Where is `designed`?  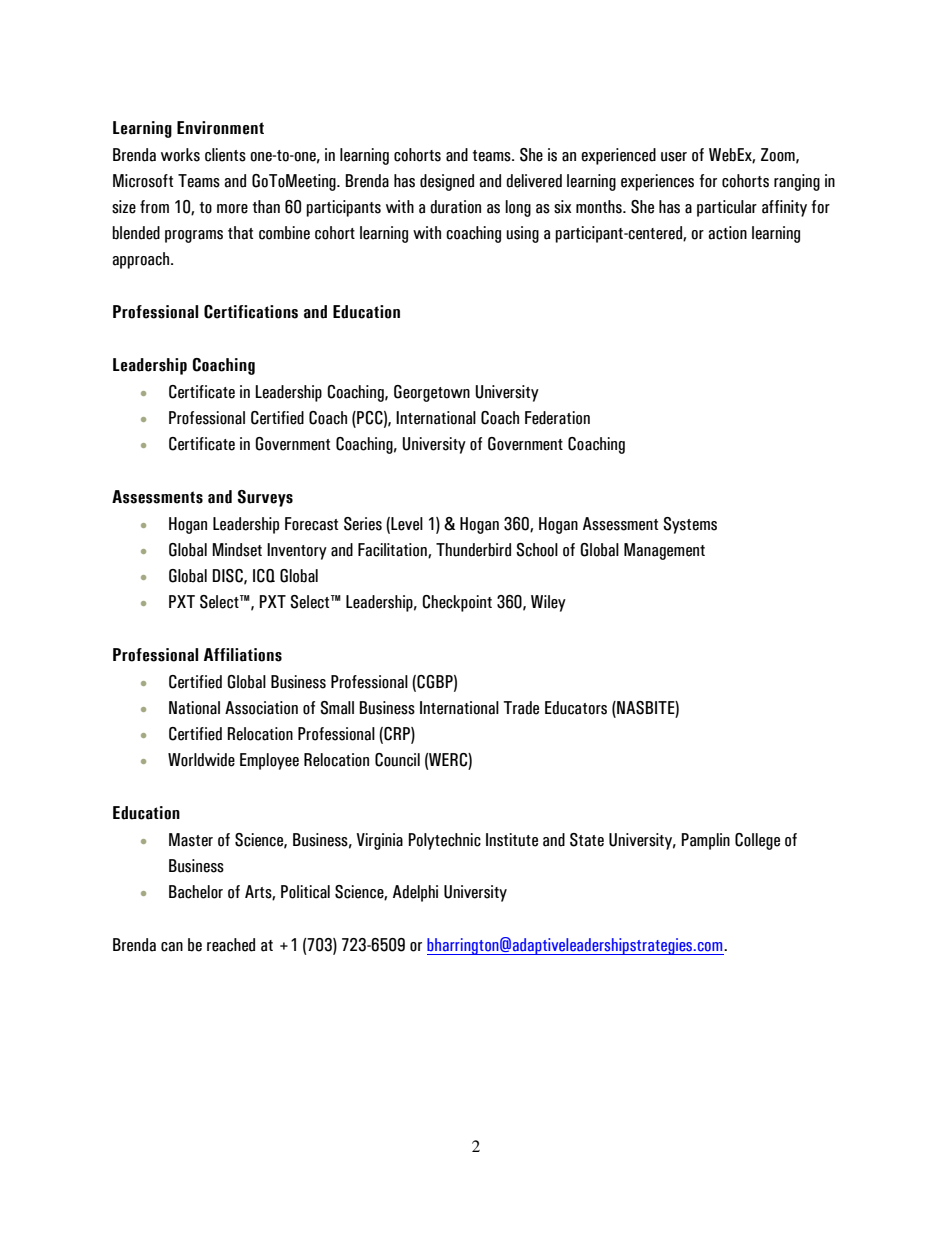 designed is located at coordinates (447, 182).
